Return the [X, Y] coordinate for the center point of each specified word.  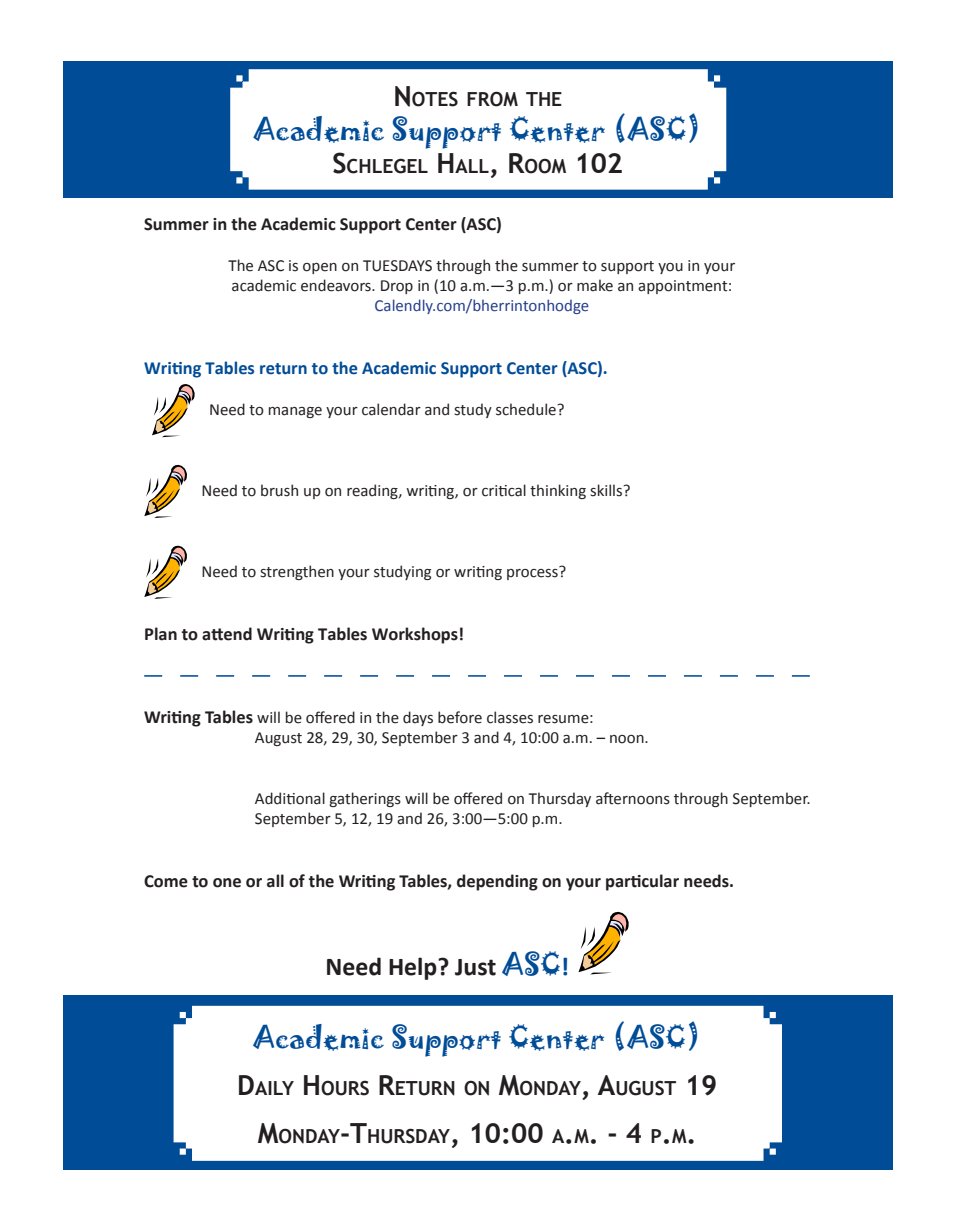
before [460, 717]
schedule [527, 409]
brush [279, 490]
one [227, 883]
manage [295, 412]
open [320, 268]
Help [414, 968]
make [595, 285]
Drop [397, 287]
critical [504, 490]
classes [510, 717]
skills [607, 490]
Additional [290, 798]
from [492, 99]
